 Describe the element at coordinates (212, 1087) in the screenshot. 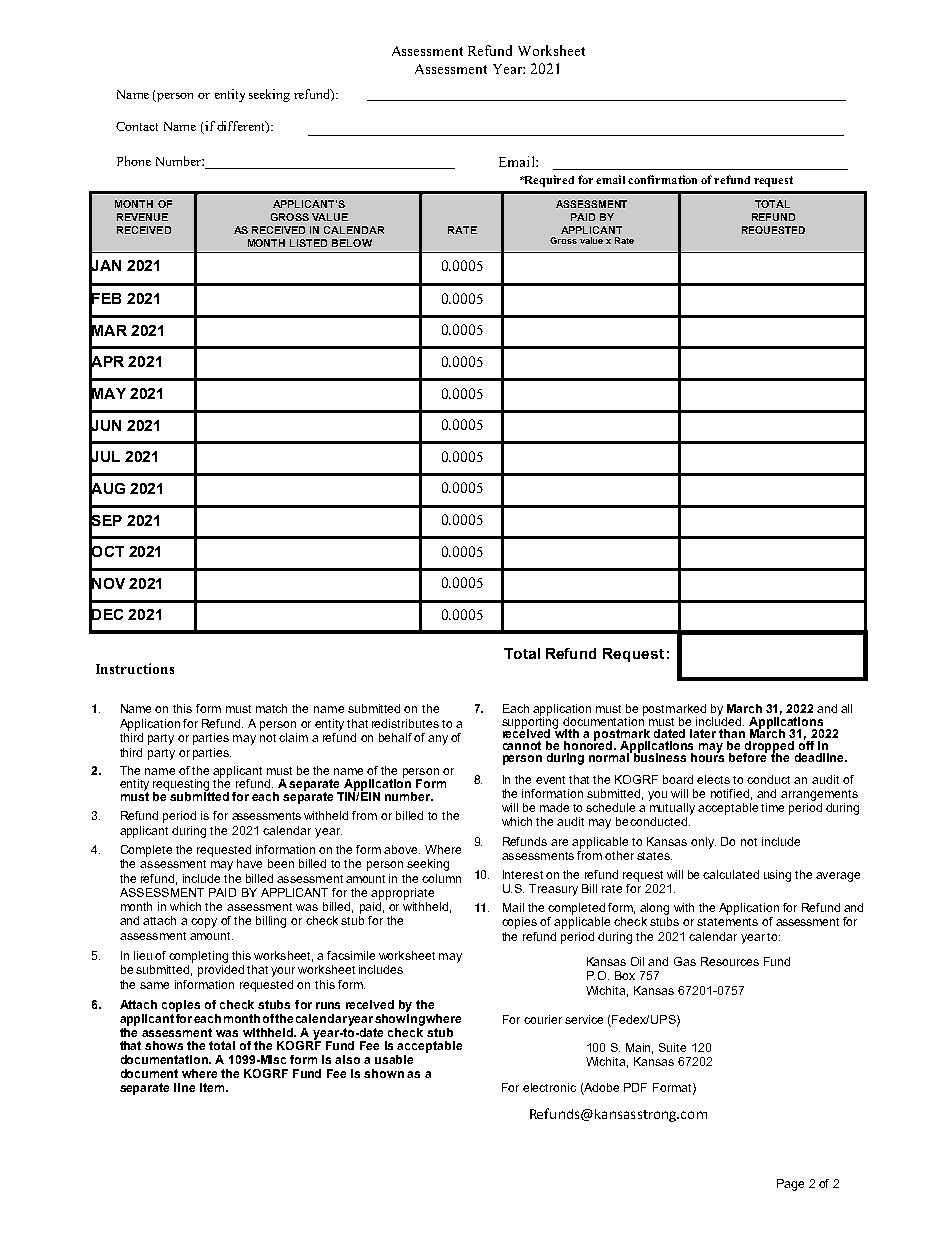

I see `item` at that location.
